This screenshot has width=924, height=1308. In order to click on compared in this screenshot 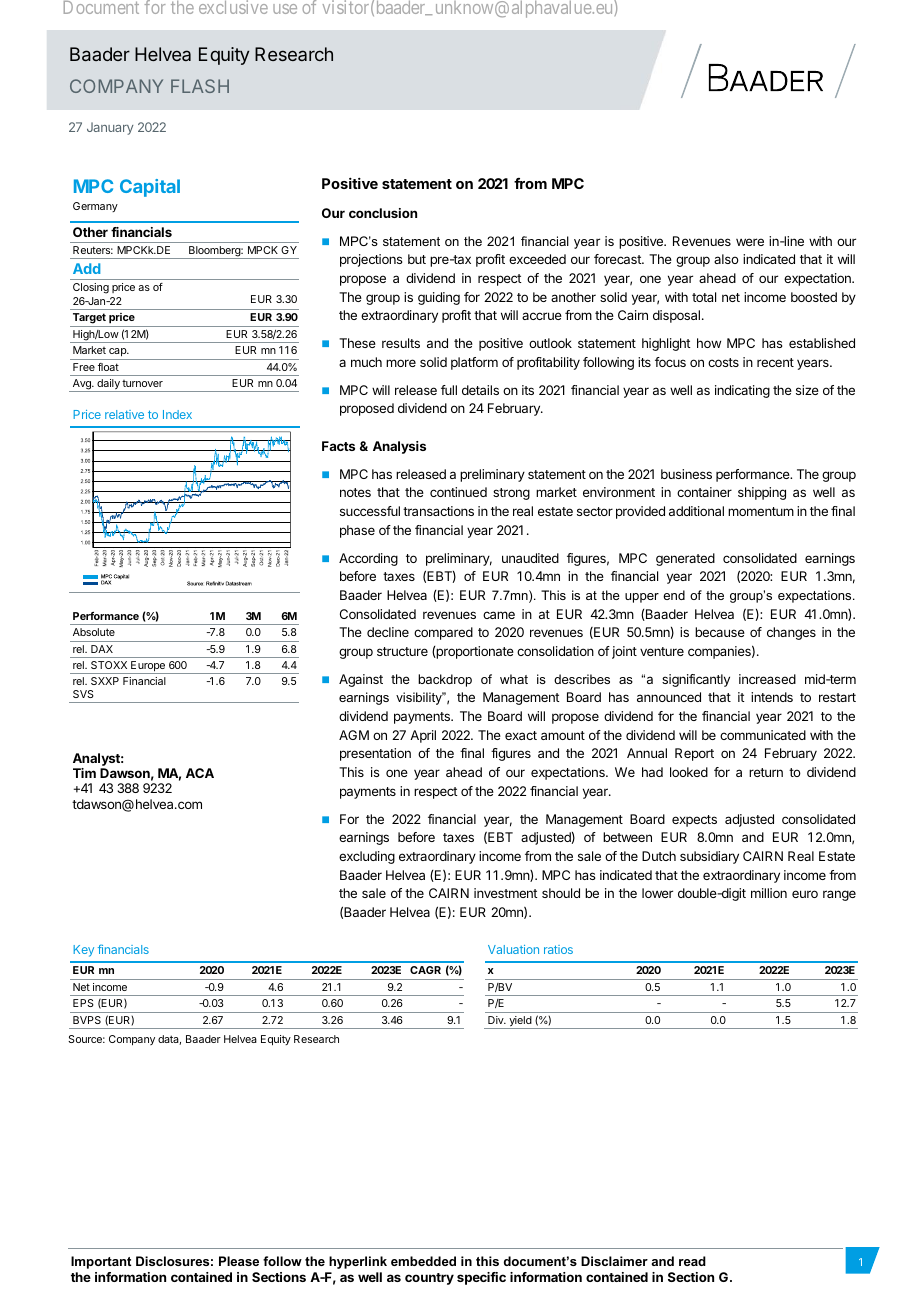, I will do `click(443, 633)`.
